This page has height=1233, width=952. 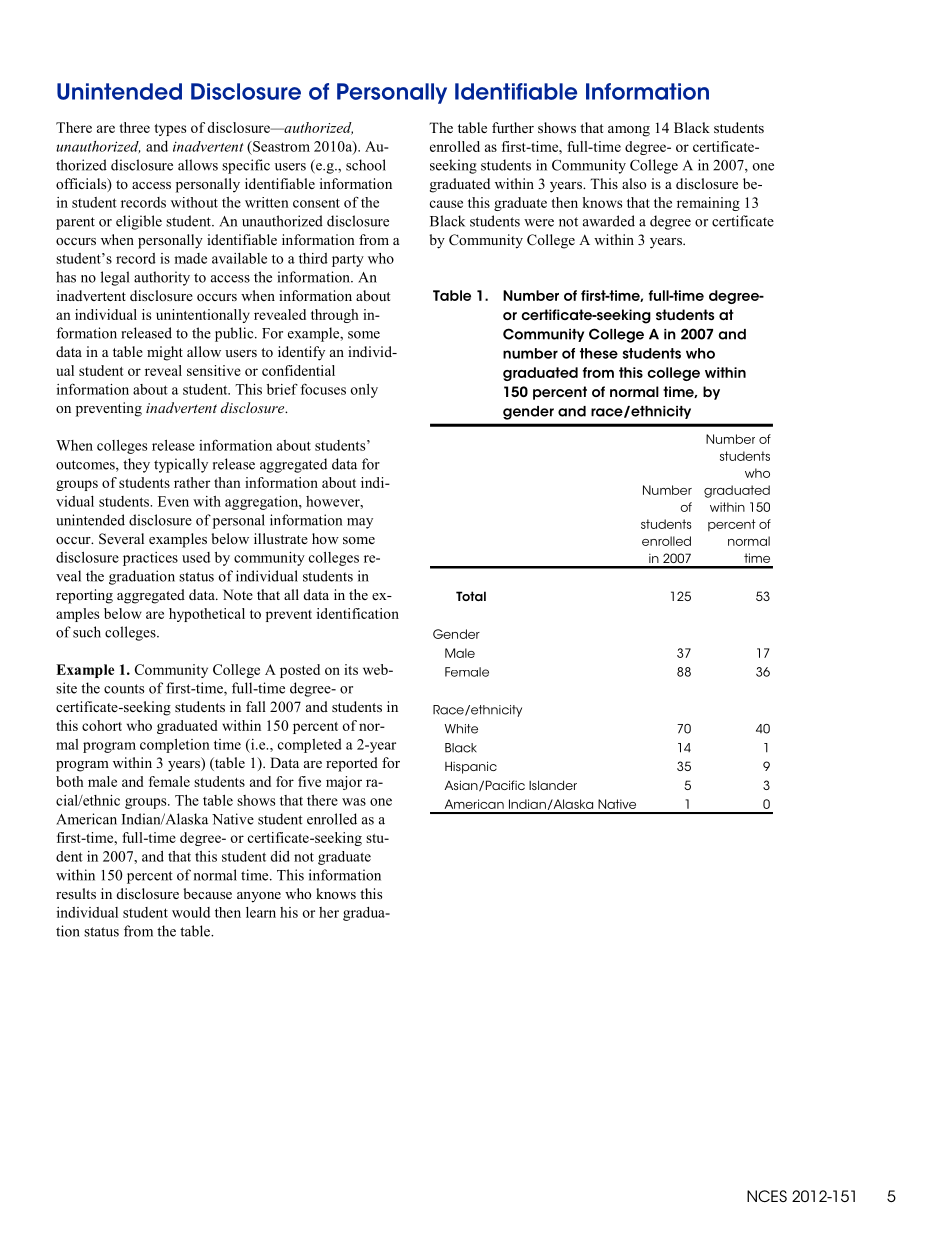 What do you see at coordinates (366, 165) in the page?
I see `school` at bounding box center [366, 165].
